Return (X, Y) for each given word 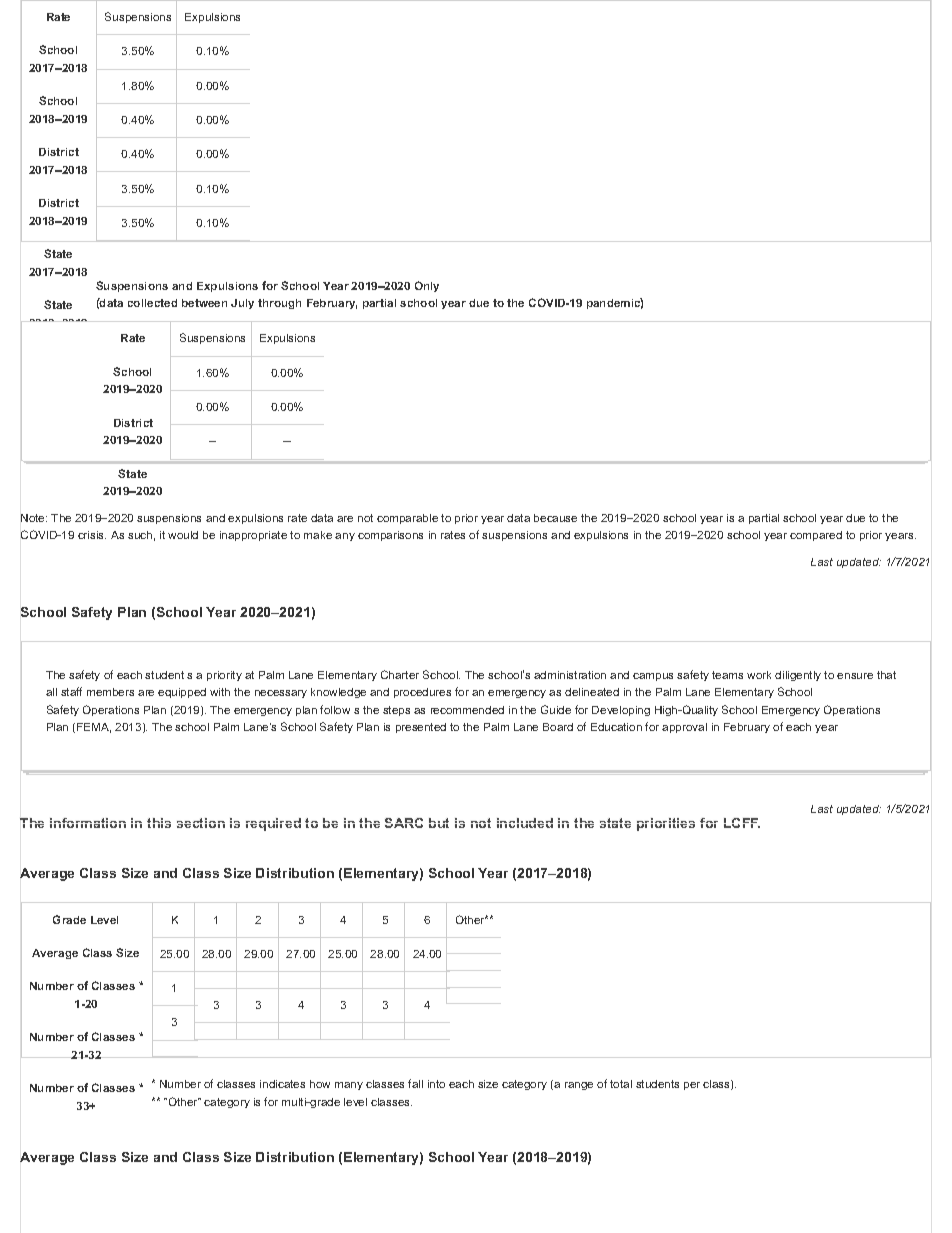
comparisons (390, 536)
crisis (92, 535)
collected (152, 303)
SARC (404, 823)
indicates (282, 1084)
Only (427, 286)
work (759, 675)
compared (816, 536)
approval (684, 728)
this (159, 823)
